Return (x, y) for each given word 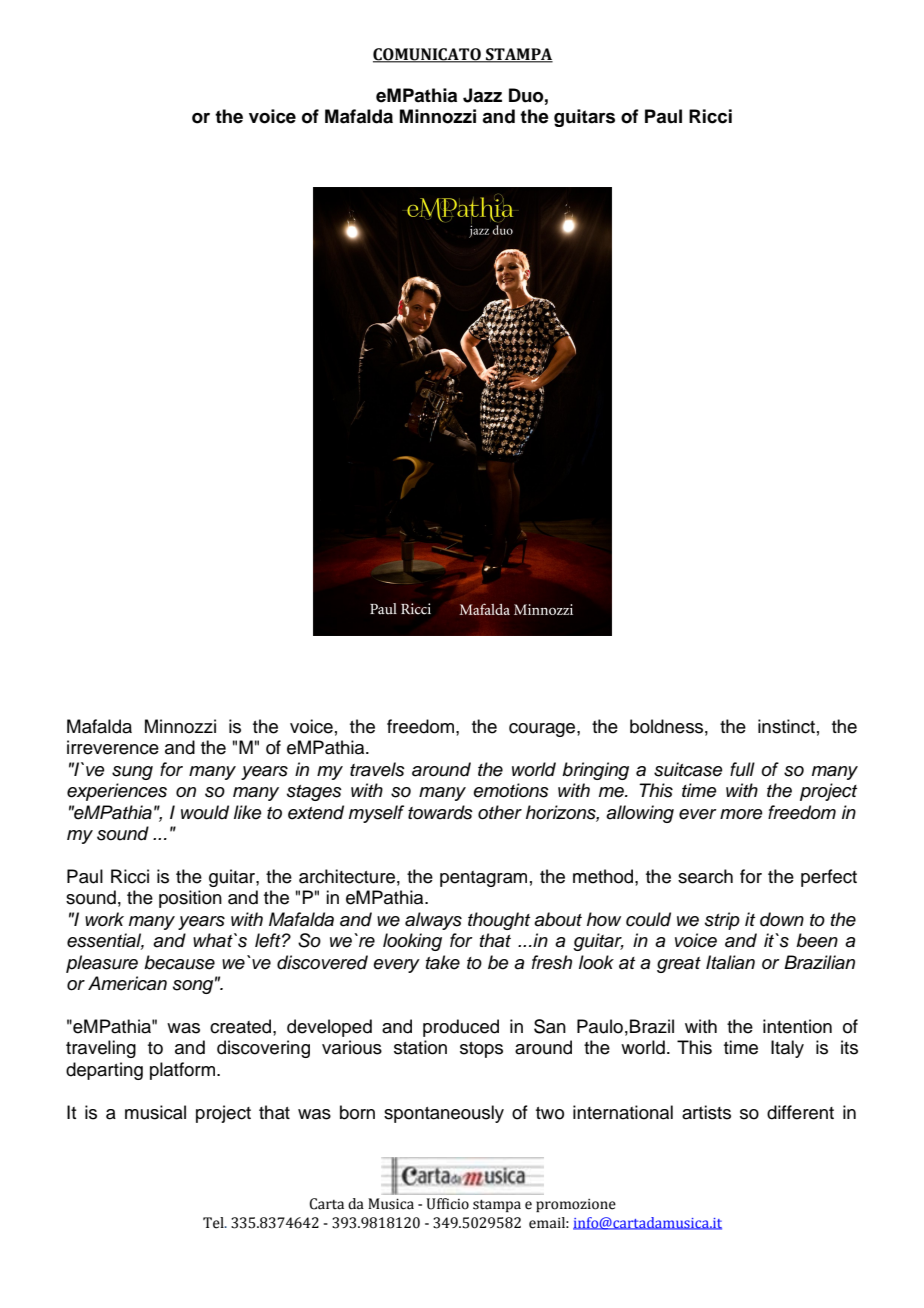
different (800, 1112)
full (742, 769)
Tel (214, 1223)
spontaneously (444, 1114)
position (190, 899)
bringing (595, 771)
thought (499, 921)
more (741, 814)
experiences (117, 792)
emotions (511, 790)
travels (377, 769)
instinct (786, 726)
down (782, 919)
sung (132, 773)
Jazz (482, 95)
